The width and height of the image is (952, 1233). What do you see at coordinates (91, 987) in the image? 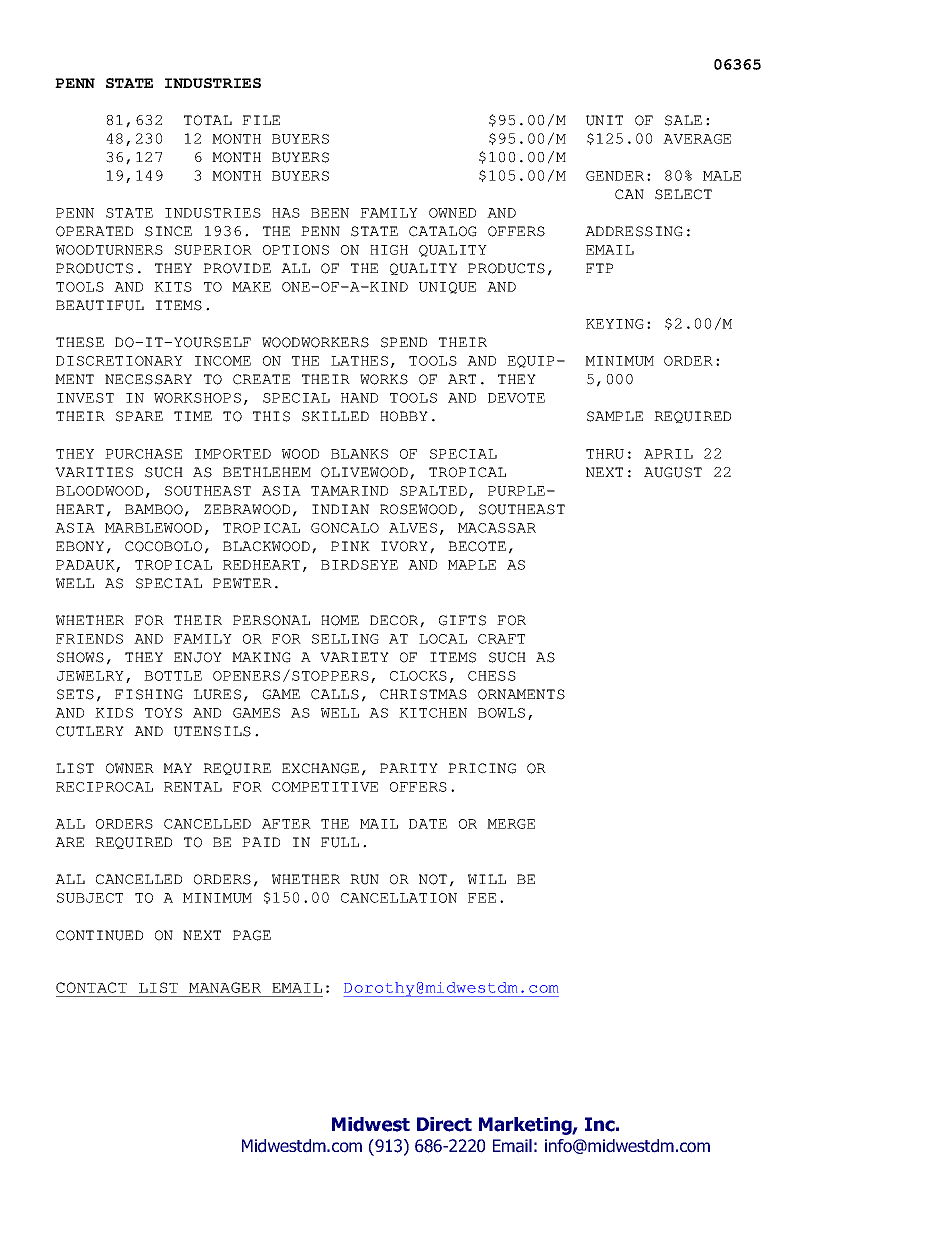
I see `CONTACT` at bounding box center [91, 987].
